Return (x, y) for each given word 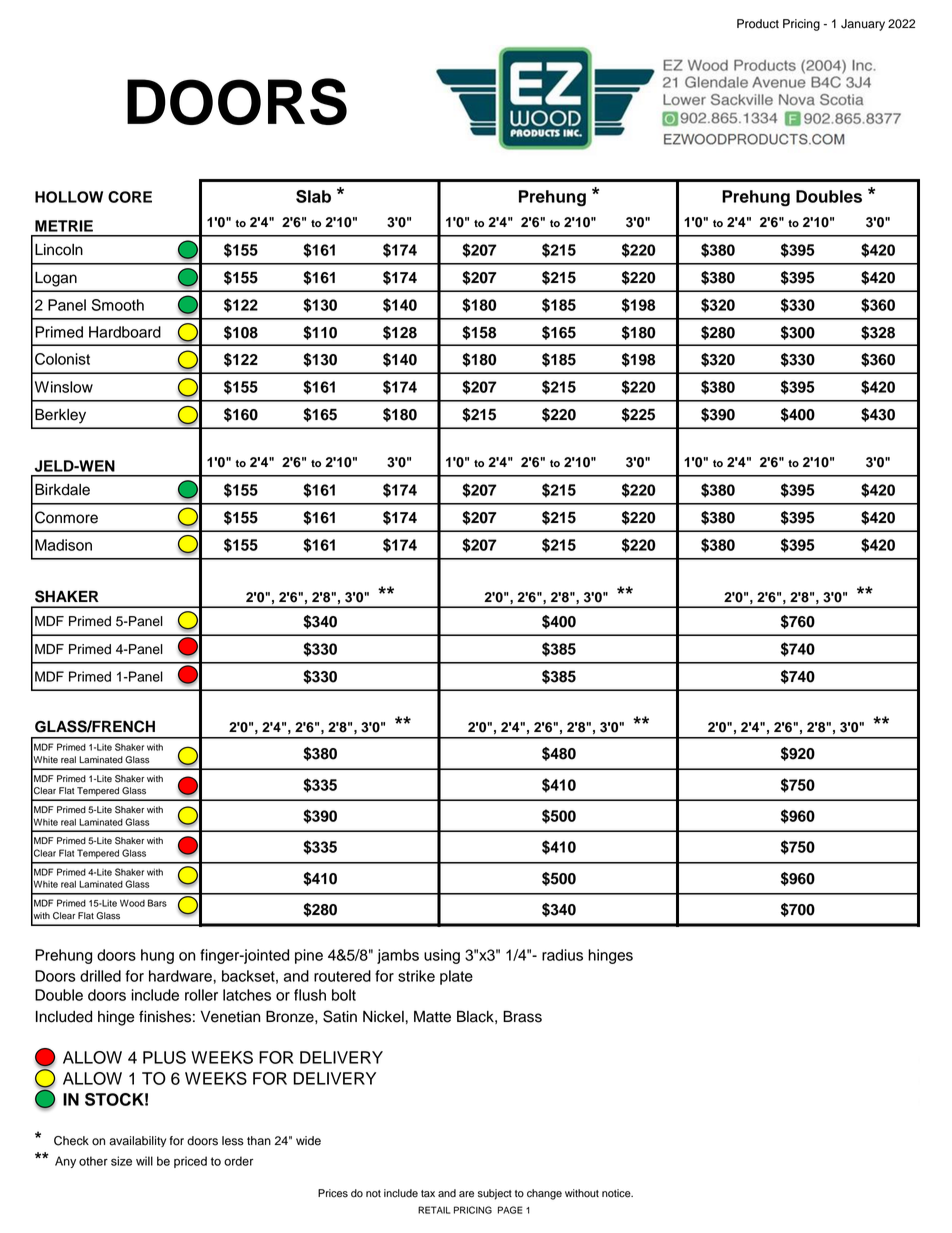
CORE (130, 197)
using (442, 956)
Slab (313, 196)
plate (456, 977)
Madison (63, 545)
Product (758, 24)
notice (617, 1193)
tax (428, 1194)
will (144, 1161)
